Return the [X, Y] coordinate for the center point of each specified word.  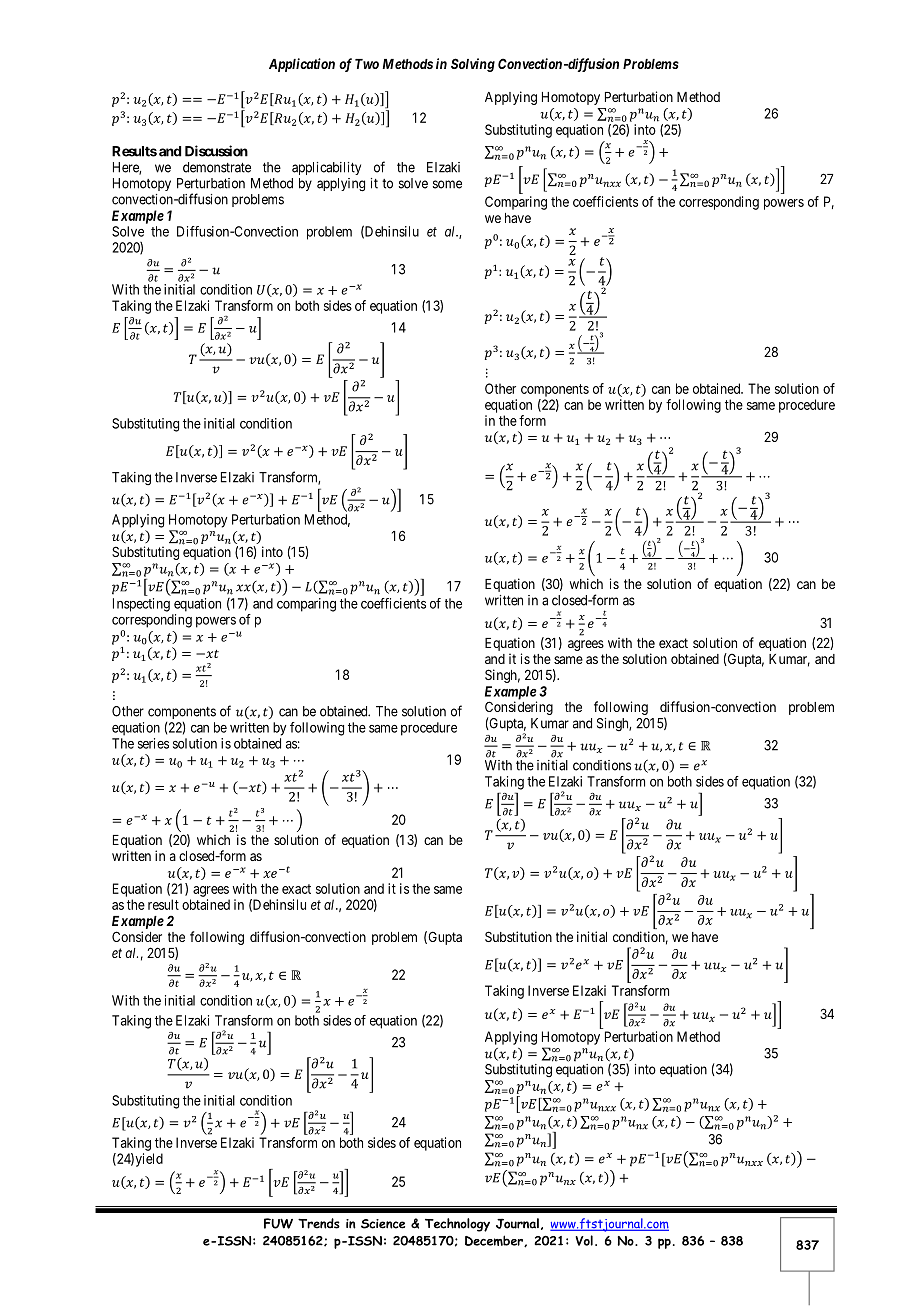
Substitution [518, 936]
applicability [326, 168]
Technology [457, 1225]
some [447, 184]
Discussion [216, 151]
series [153, 743]
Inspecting [141, 605]
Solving [473, 65]
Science [383, 1224]
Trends [319, 1223]
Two [367, 64]
